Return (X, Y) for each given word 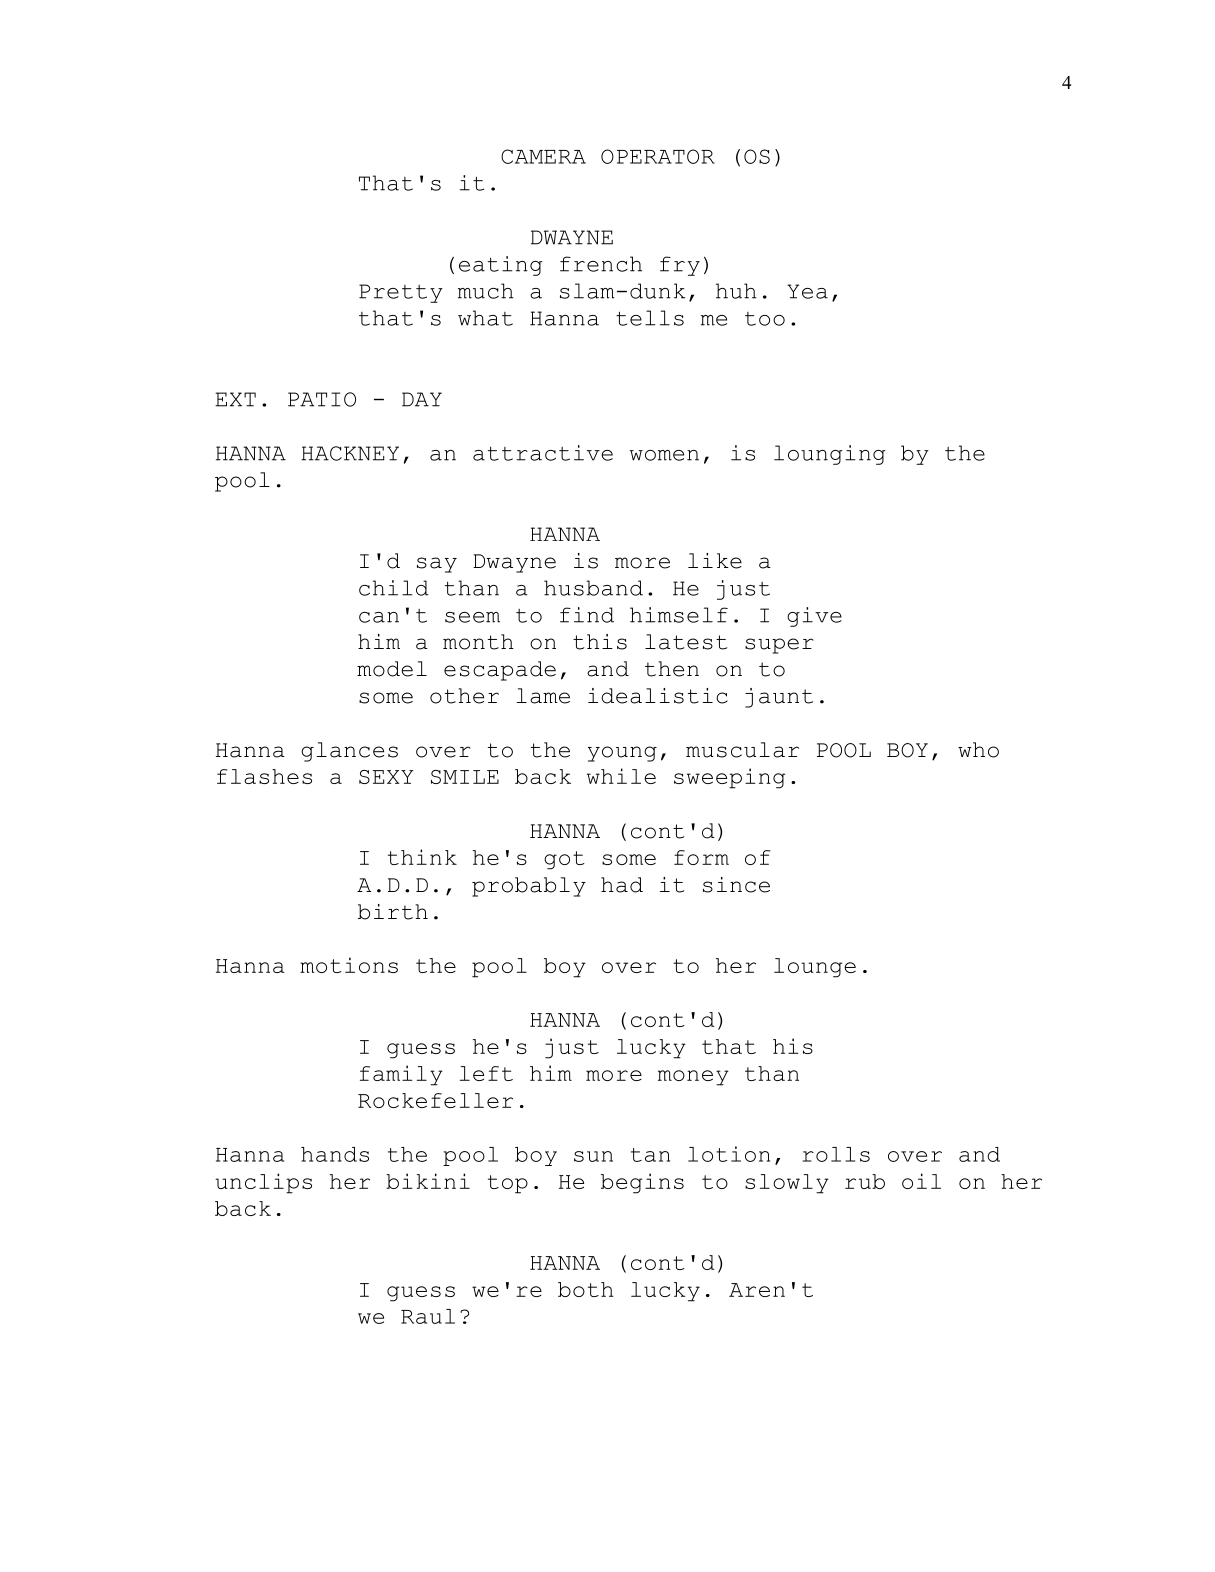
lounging (830, 455)
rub (865, 1181)
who (978, 750)
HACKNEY (350, 453)
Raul (428, 1316)
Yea (807, 291)
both (586, 1289)
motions (349, 965)
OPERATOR (658, 156)
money (693, 1078)
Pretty (401, 293)
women (664, 455)
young (622, 754)
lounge (815, 968)
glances (349, 752)
